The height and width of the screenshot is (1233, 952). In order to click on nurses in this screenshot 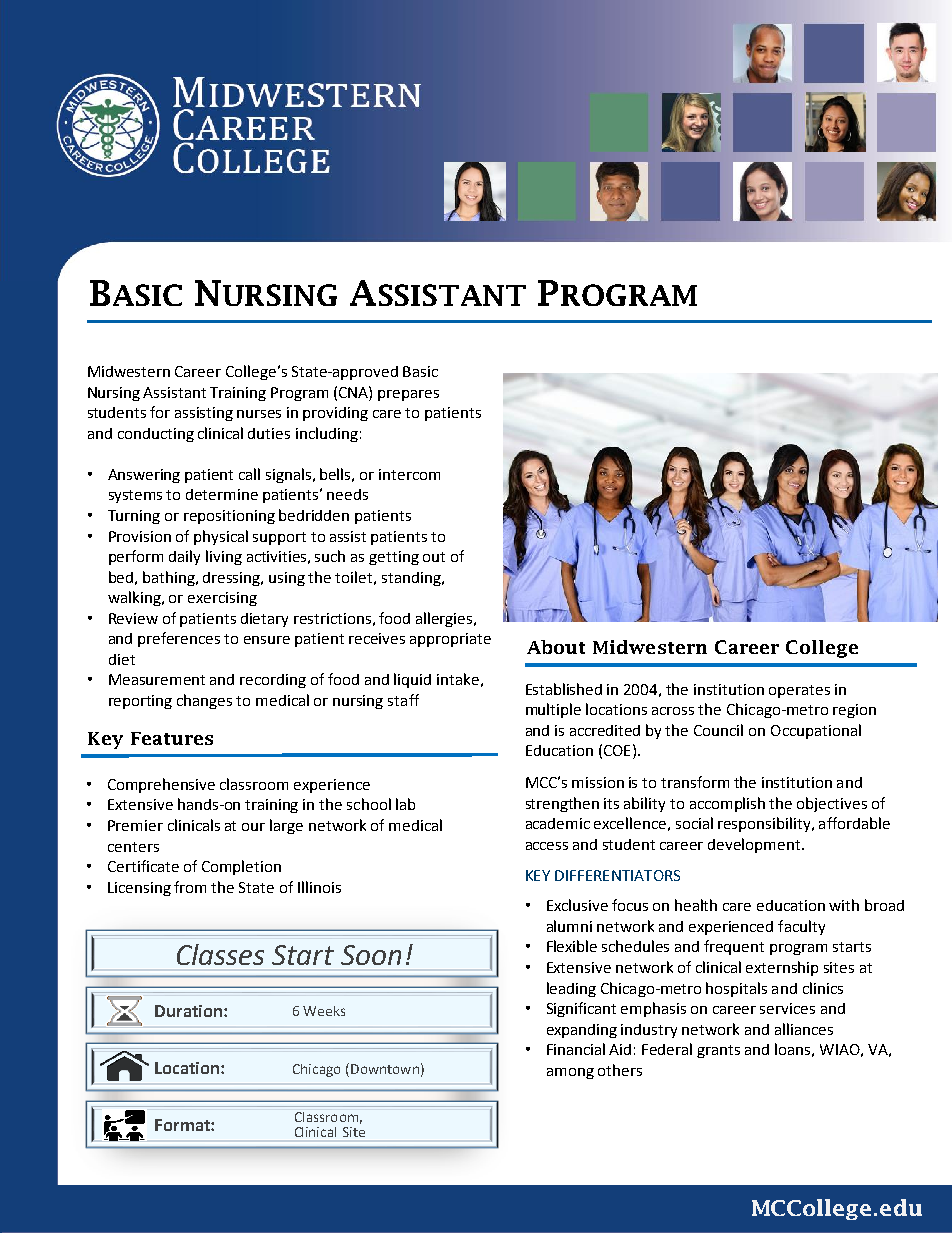, I will do `click(259, 414)`.
